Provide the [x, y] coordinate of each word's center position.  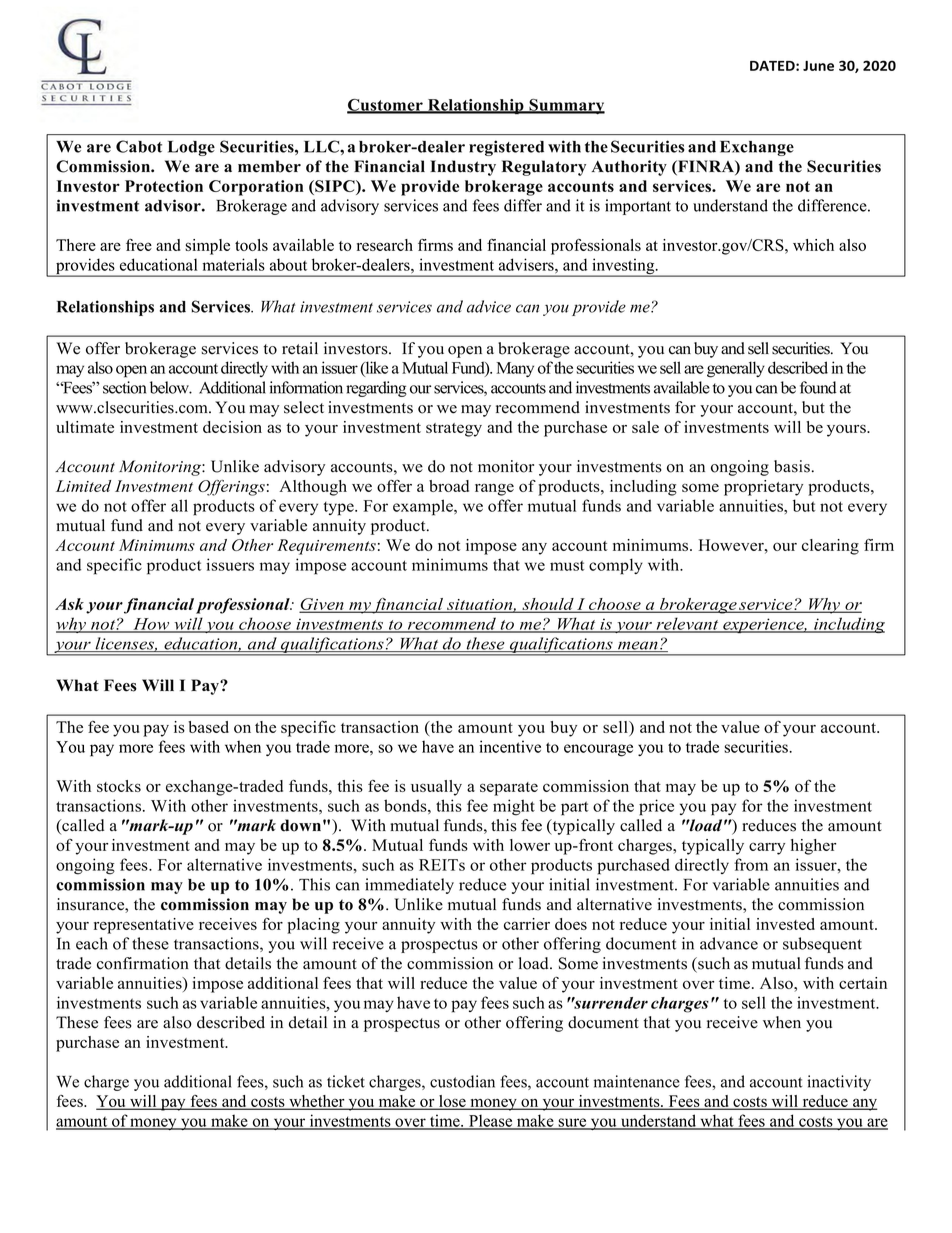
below [171, 387]
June [818, 66]
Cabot [139, 146]
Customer [386, 106]
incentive [510, 746]
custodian [462, 1081]
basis [792, 466]
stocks [119, 786]
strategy [454, 430]
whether [317, 1102]
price [656, 807]
